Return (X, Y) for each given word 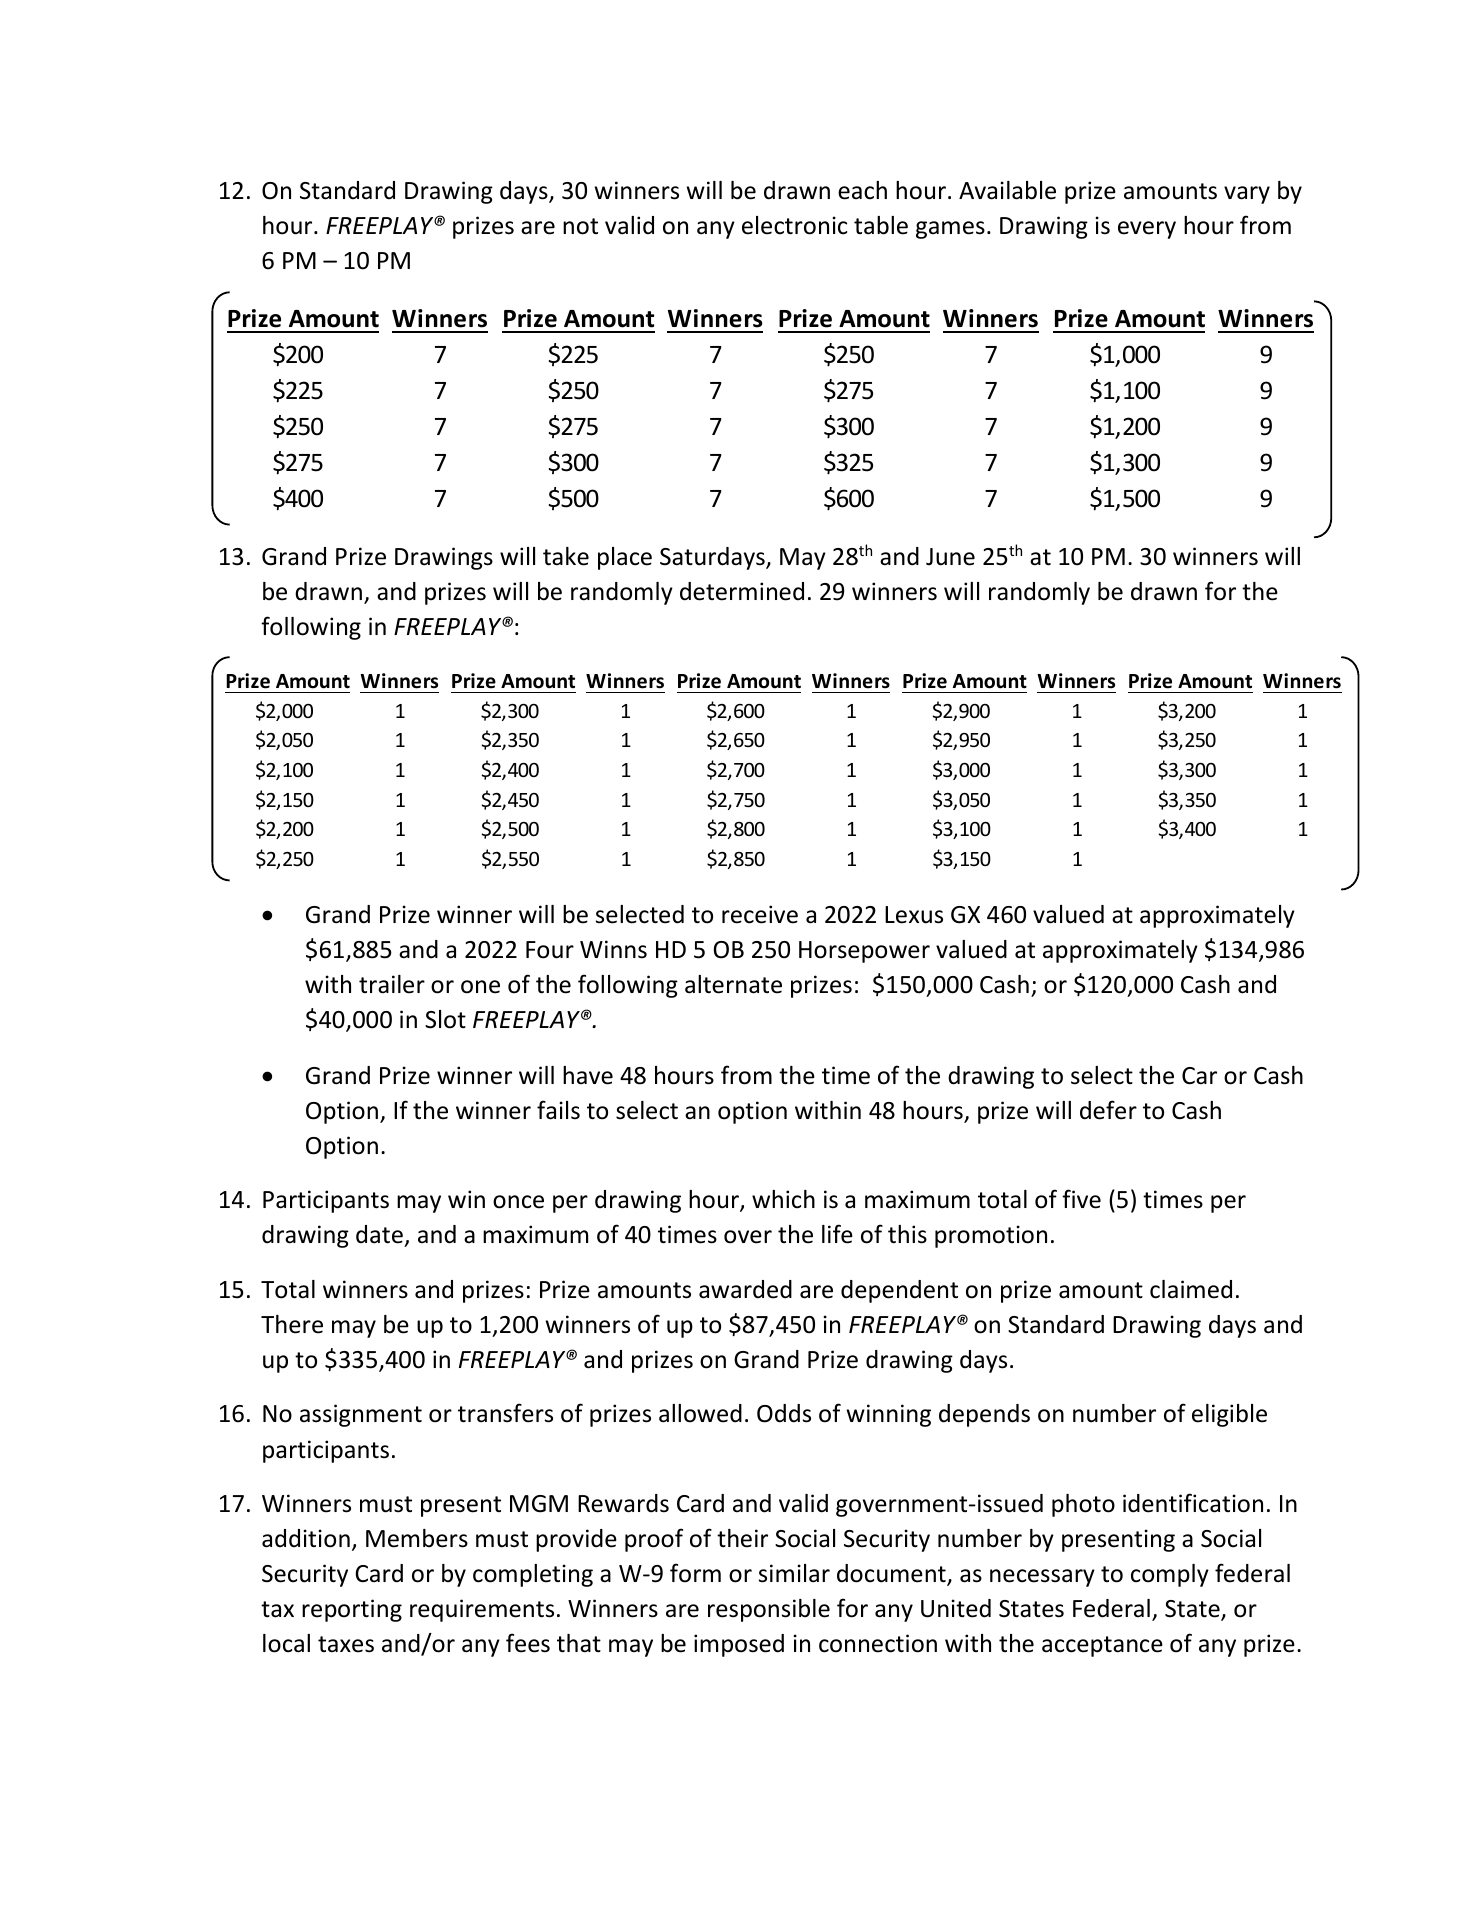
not (580, 226)
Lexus (914, 915)
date (380, 1236)
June (950, 557)
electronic (794, 225)
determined (742, 591)
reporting (352, 1610)
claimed (1191, 1289)
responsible (769, 1610)
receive (760, 914)
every (1147, 230)
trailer (392, 984)
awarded (745, 1289)
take (566, 556)
